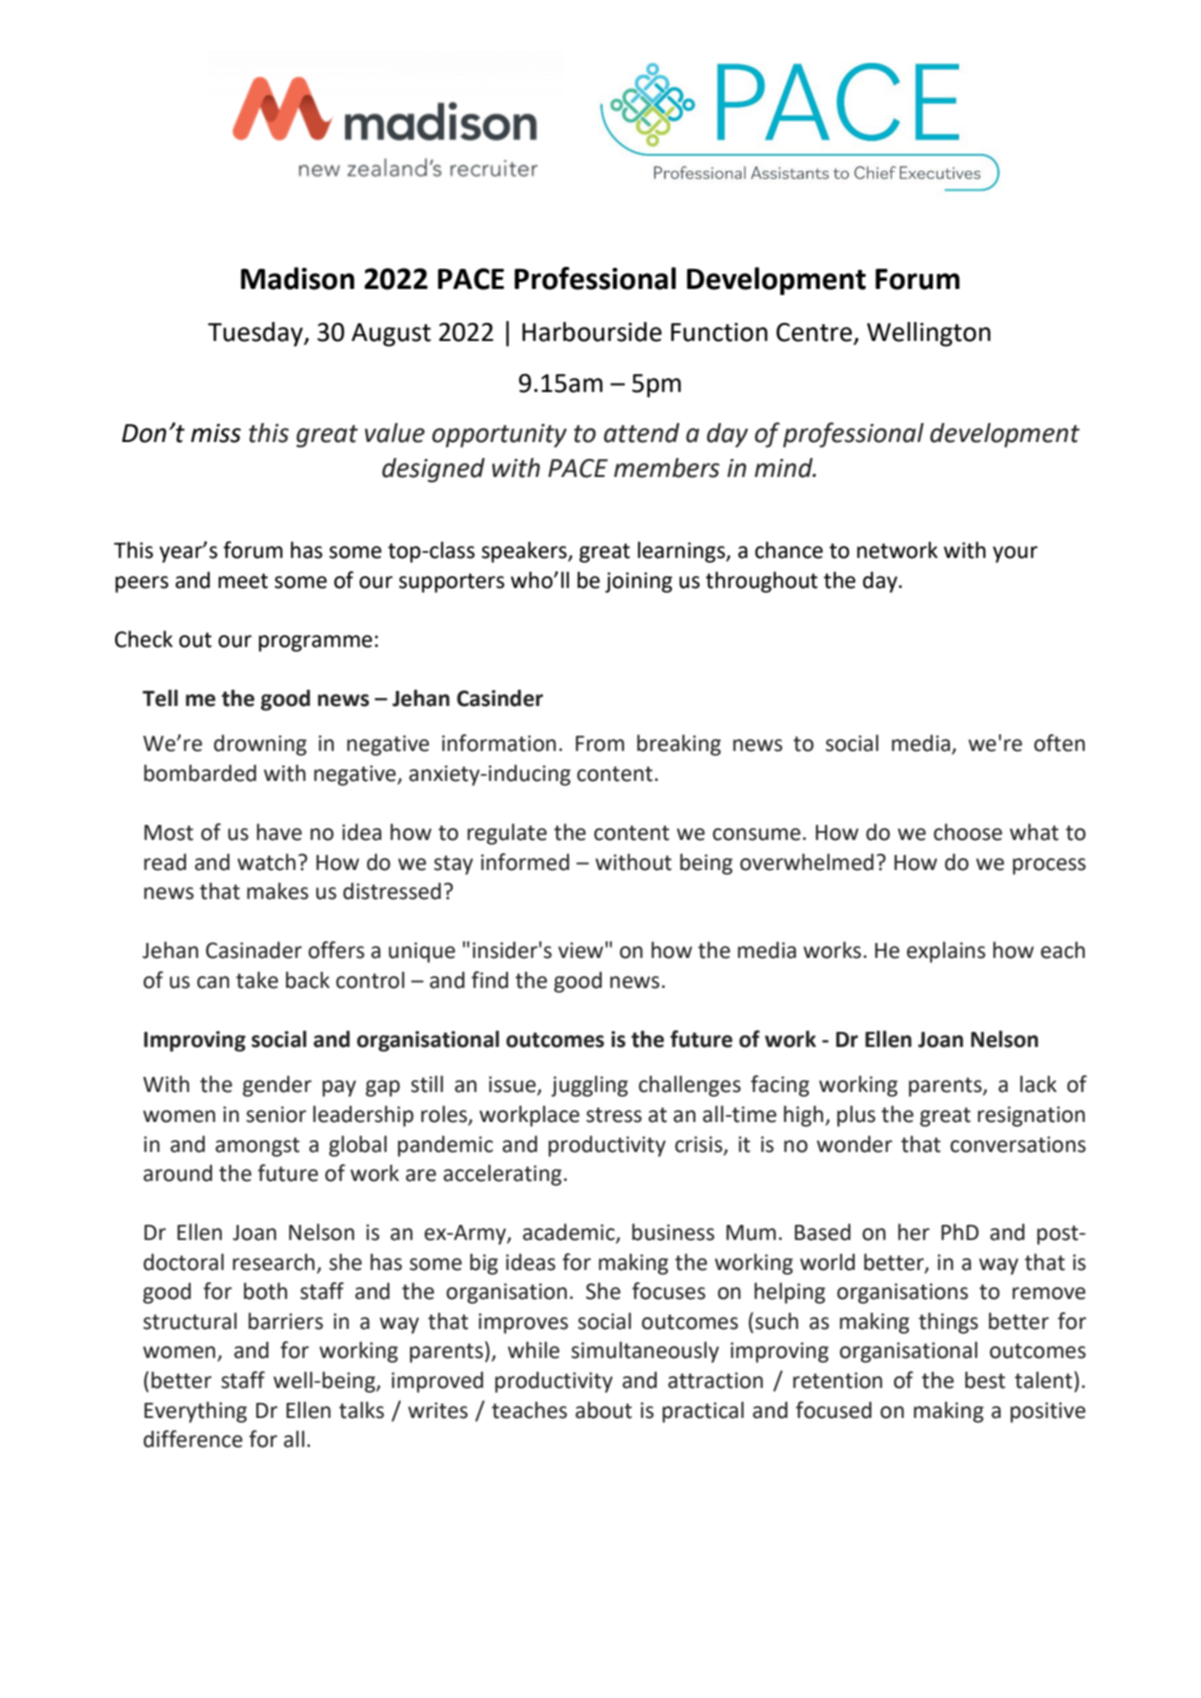 This screenshot has height=1698, width=1201. Describe the element at coordinates (256, 334) in the screenshot. I see `Tuesday` at that location.
